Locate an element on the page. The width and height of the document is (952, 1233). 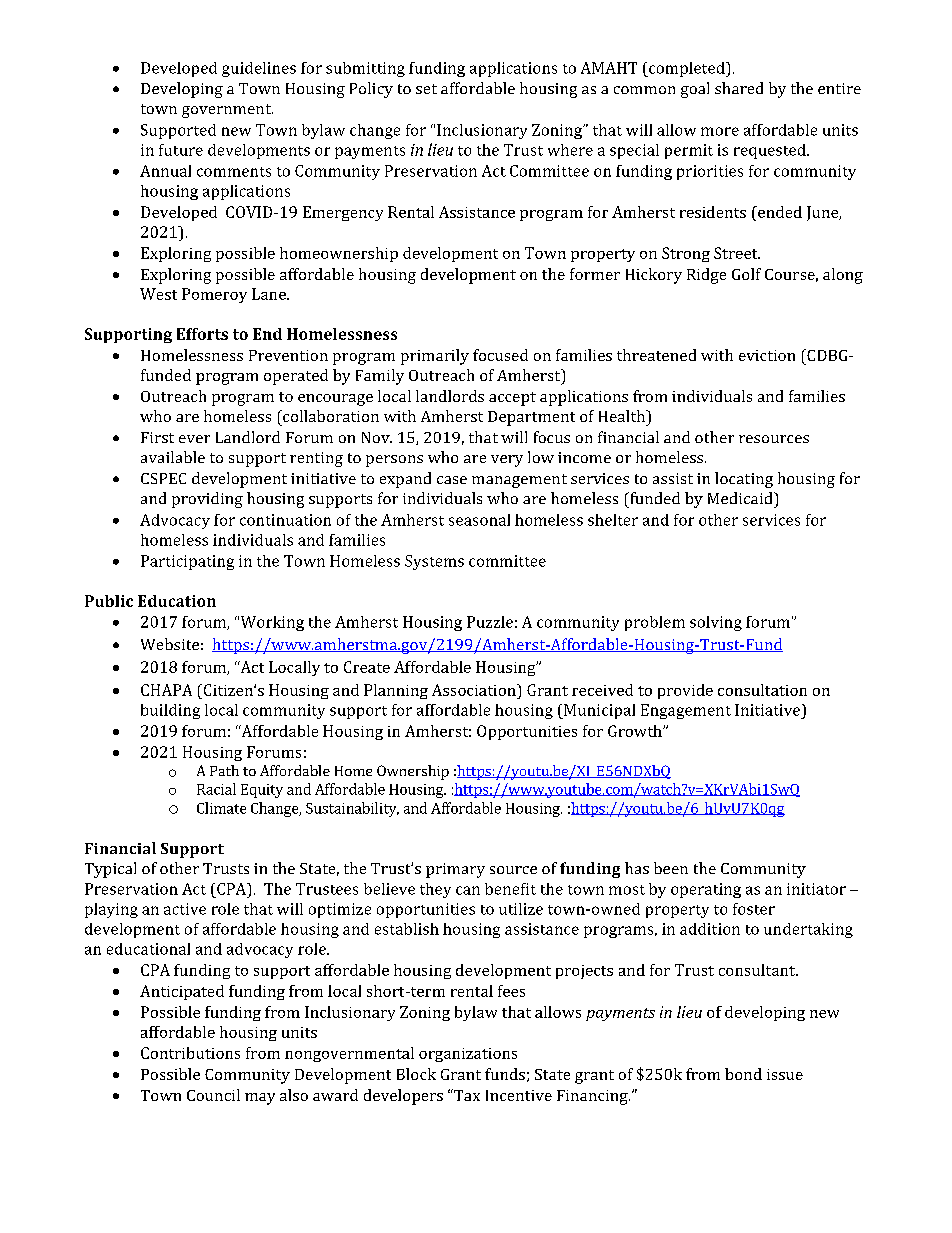
bond is located at coordinates (743, 1074).
